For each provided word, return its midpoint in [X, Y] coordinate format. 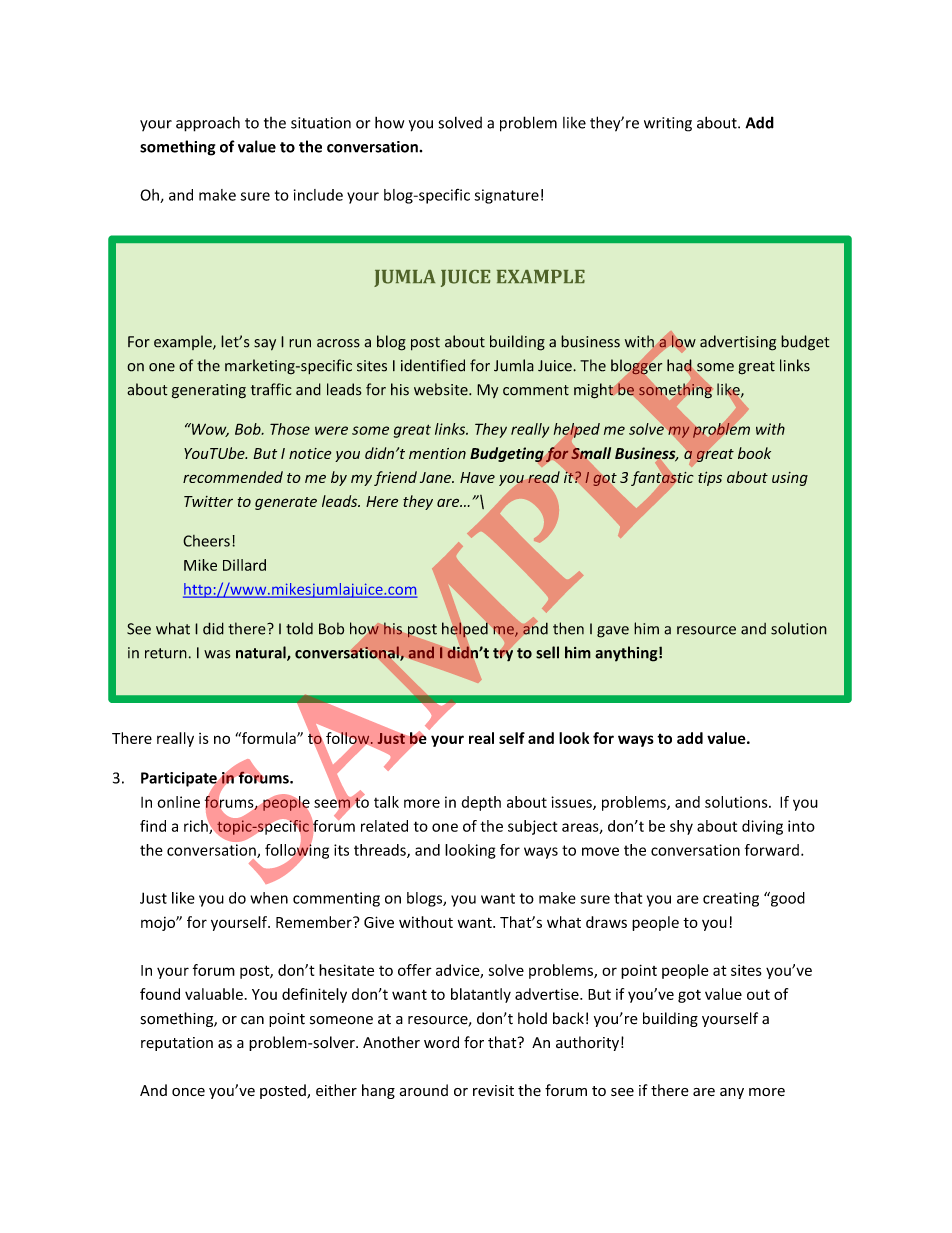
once [188, 1092]
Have [477, 477]
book [754, 453]
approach [208, 124]
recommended [233, 477]
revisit [493, 1090]
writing [668, 124]
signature [506, 196]
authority [587, 1043]
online [178, 802]
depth [481, 803]
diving [762, 827]
